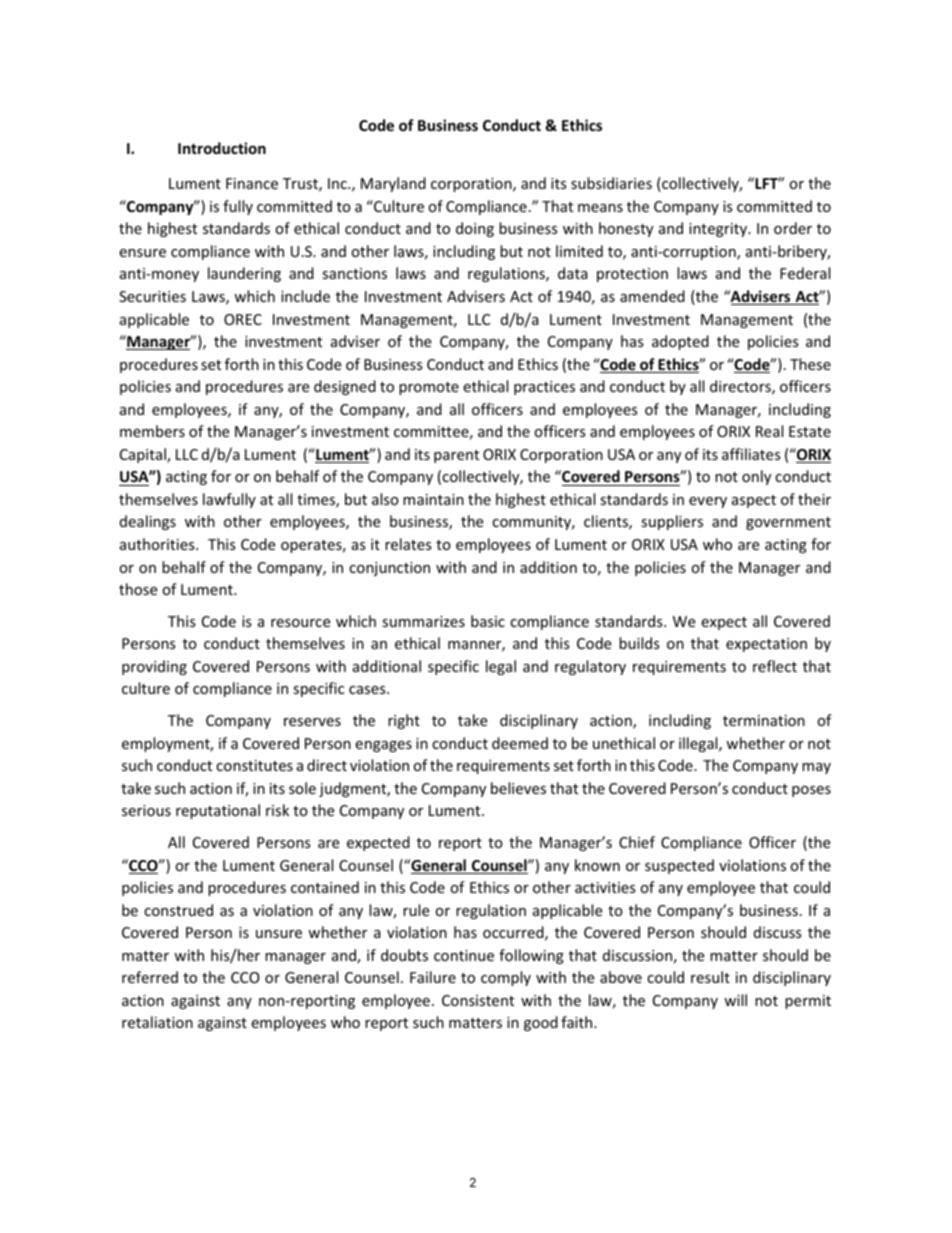 This page has height=1233, width=952. What do you see at coordinates (478, 1000) in the page?
I see `Consistent` at bounding box center [478, 1000].
